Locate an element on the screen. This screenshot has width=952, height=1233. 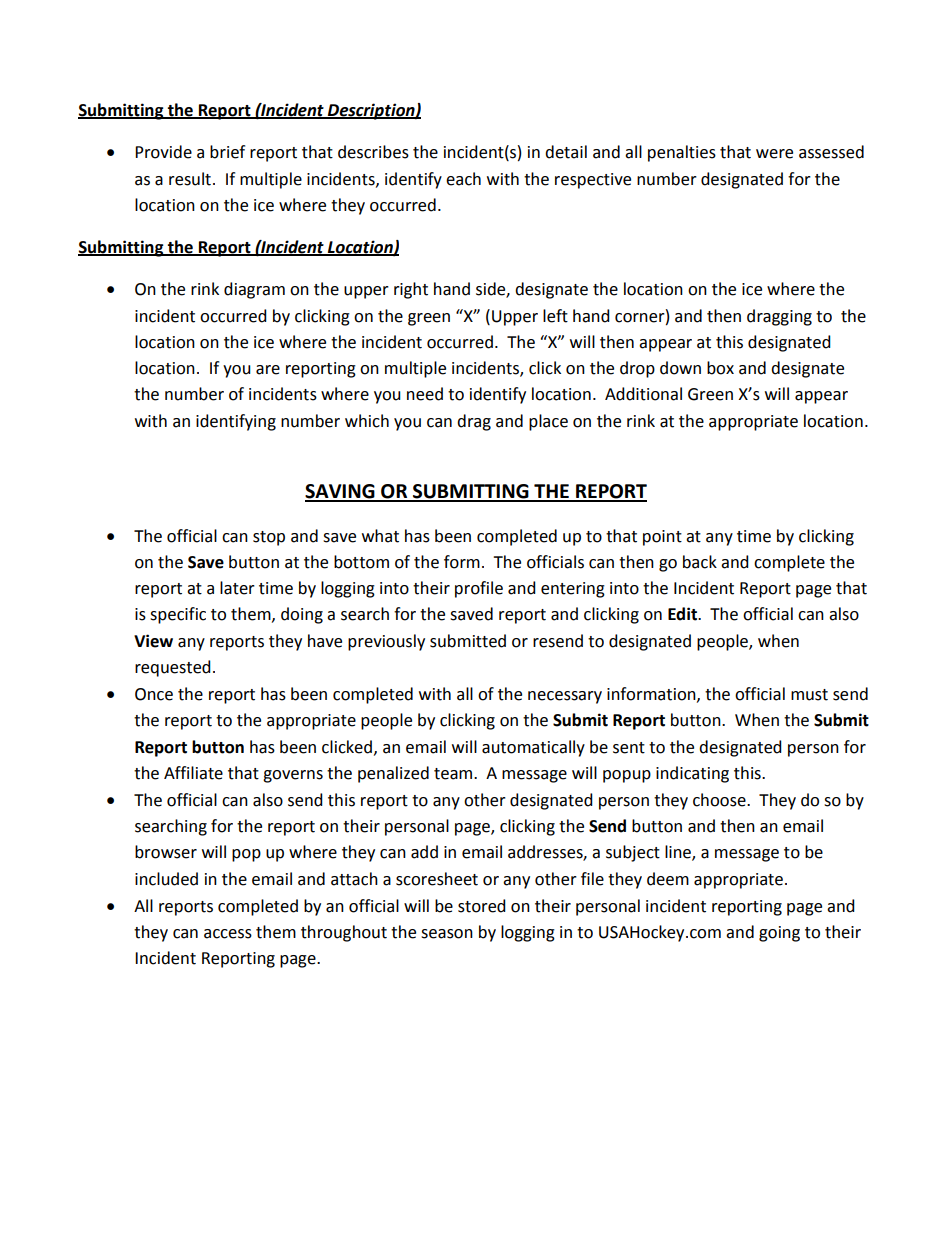
each is located at coordinates (463, 179).
